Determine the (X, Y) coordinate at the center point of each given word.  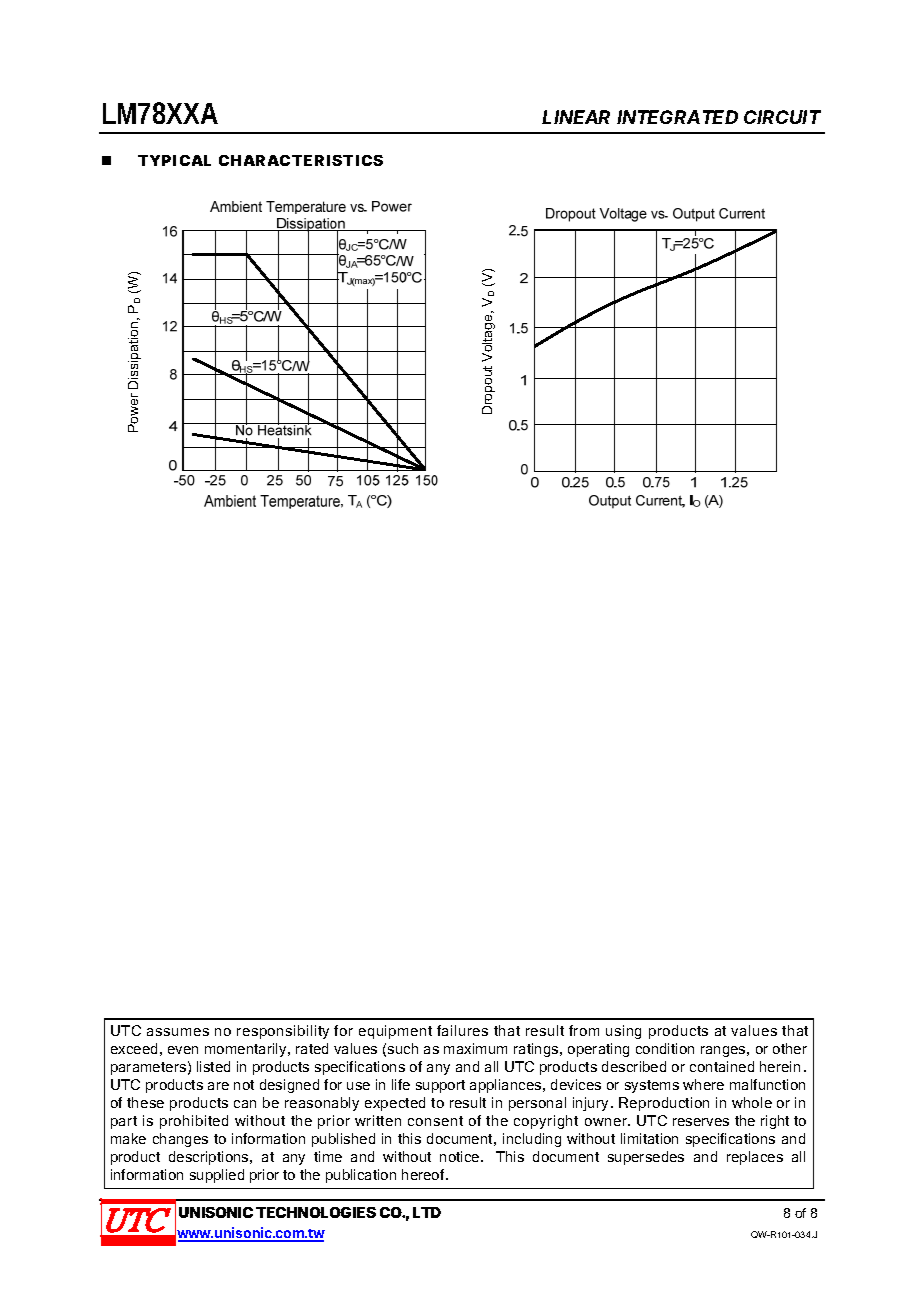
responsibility (283, 1032)
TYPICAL (174, 160)
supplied (217, 1176)
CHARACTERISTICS (301, 160)
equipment (395, 1032)
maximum (475, 1048)
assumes (178, 1032)
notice (461, 1156)
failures (462, 1030)
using (623, 1032)
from (584, 1030)
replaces (755, 1158)
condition (665, 1048)
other (790, 1048)
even (183, 1050)
